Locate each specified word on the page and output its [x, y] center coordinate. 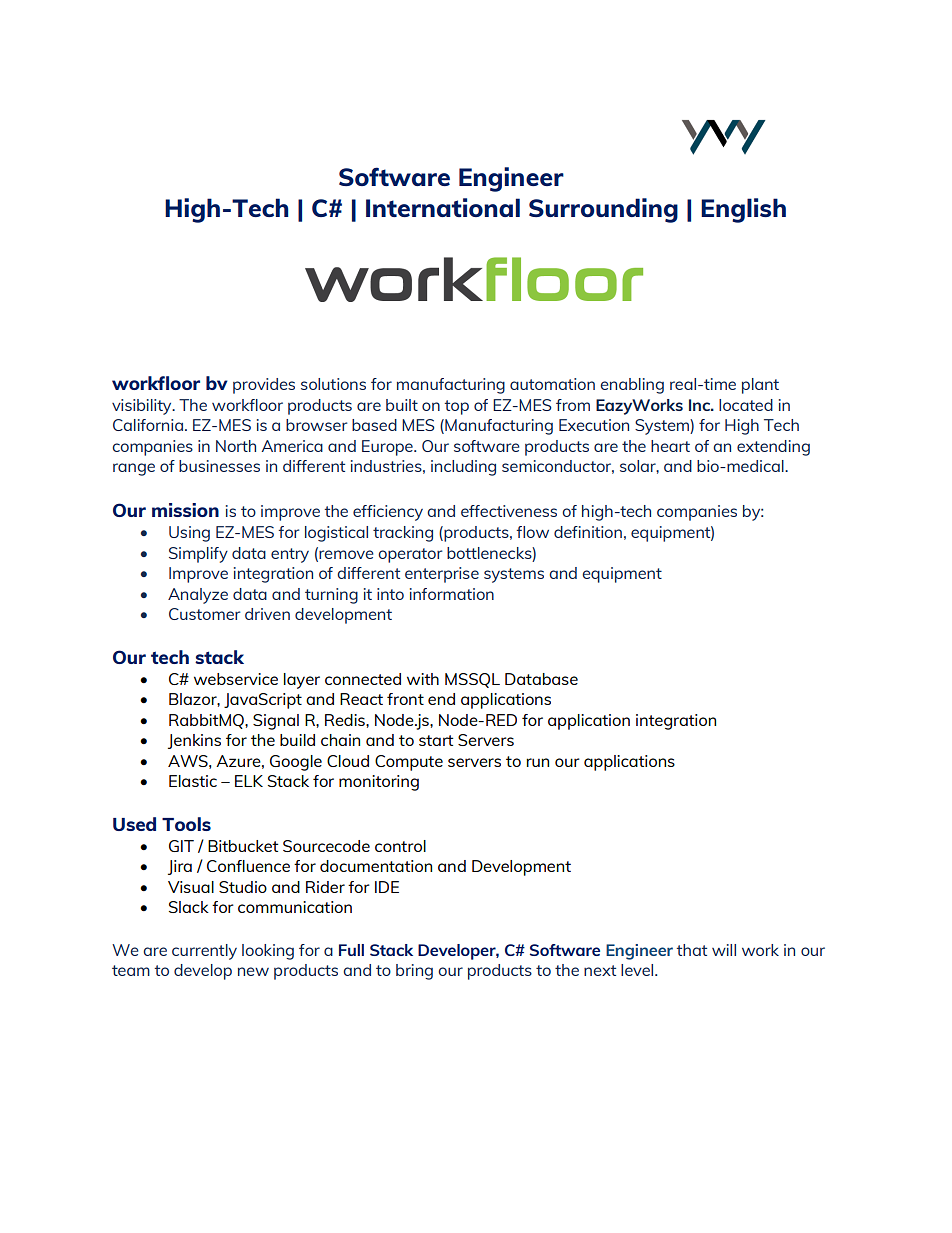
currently [204, 952]
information [452, 594]
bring [414, 972]
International [443, 207]
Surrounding [603, 210]
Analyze [198, 596]
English [743, 210]
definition [588, 532]
